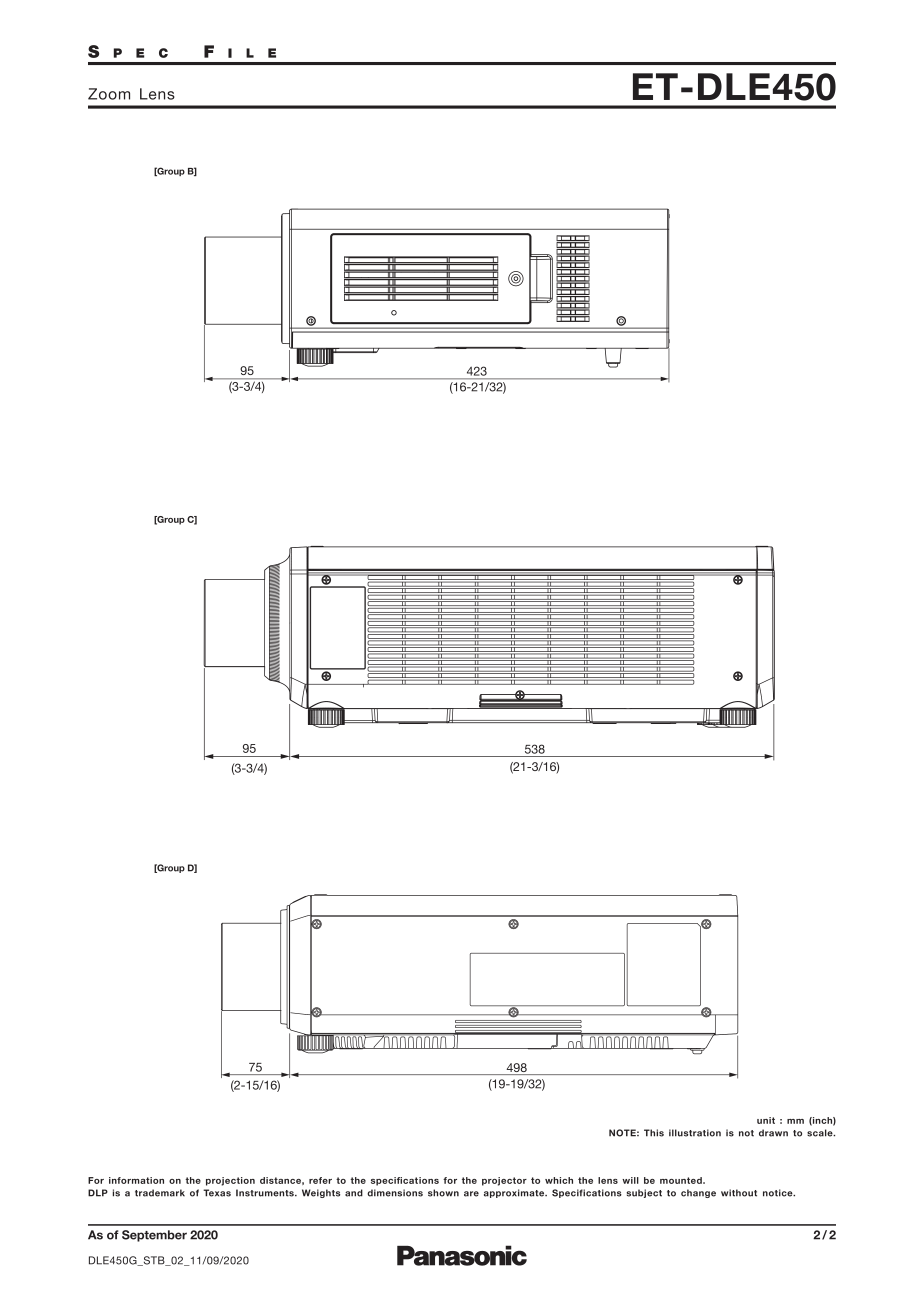  Describe the element at coordinates (773, 1133) in the screenshot. I see `drawn` at that location.
